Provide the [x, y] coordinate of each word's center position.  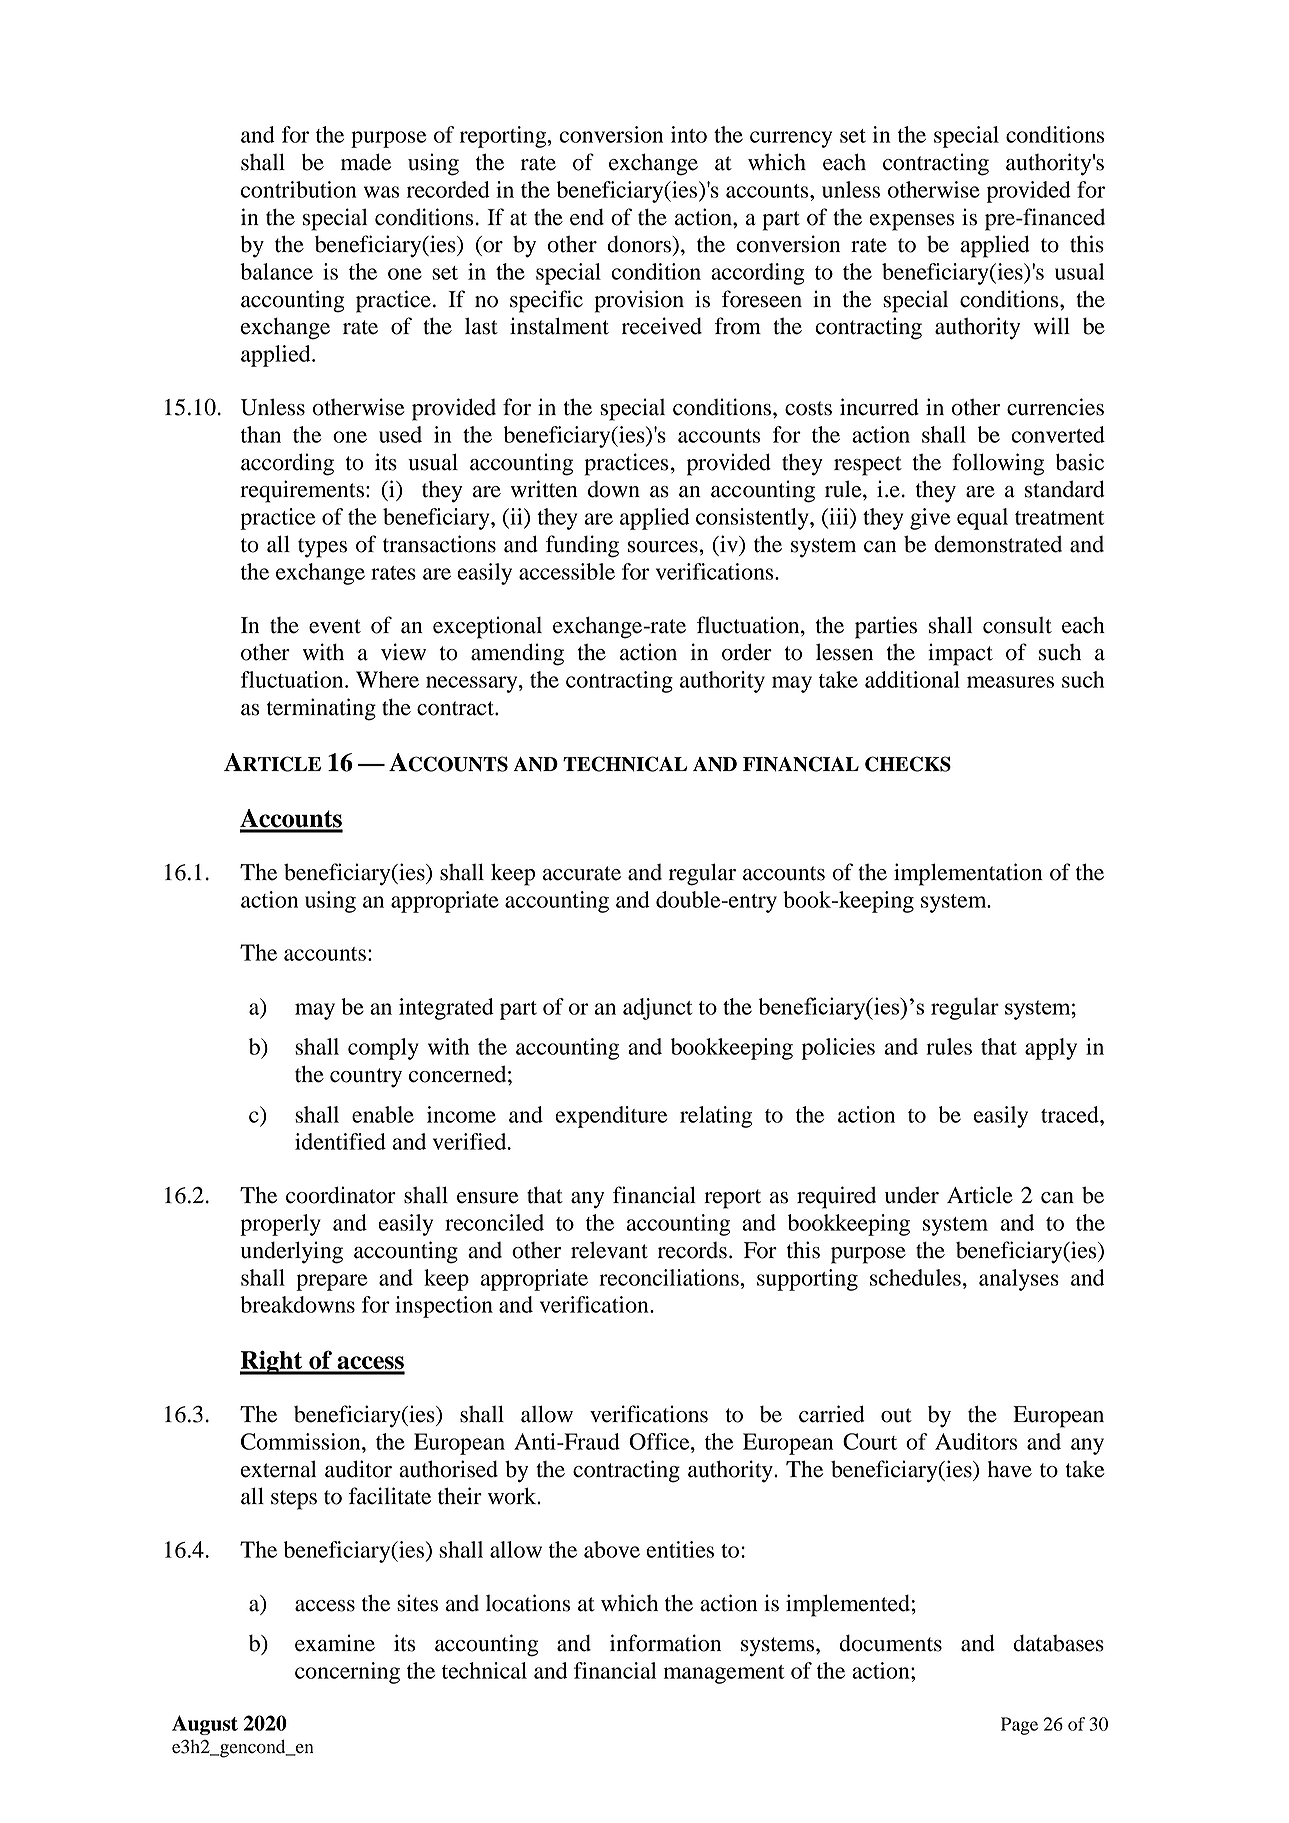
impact [960, 654]
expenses [911, 222]
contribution [299, 189]
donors [640, 245]
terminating [321, 709]
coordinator [341, 1195]
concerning [347, 1673]
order [747, 652]
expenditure [611, 1117]
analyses [1019, 1280]
